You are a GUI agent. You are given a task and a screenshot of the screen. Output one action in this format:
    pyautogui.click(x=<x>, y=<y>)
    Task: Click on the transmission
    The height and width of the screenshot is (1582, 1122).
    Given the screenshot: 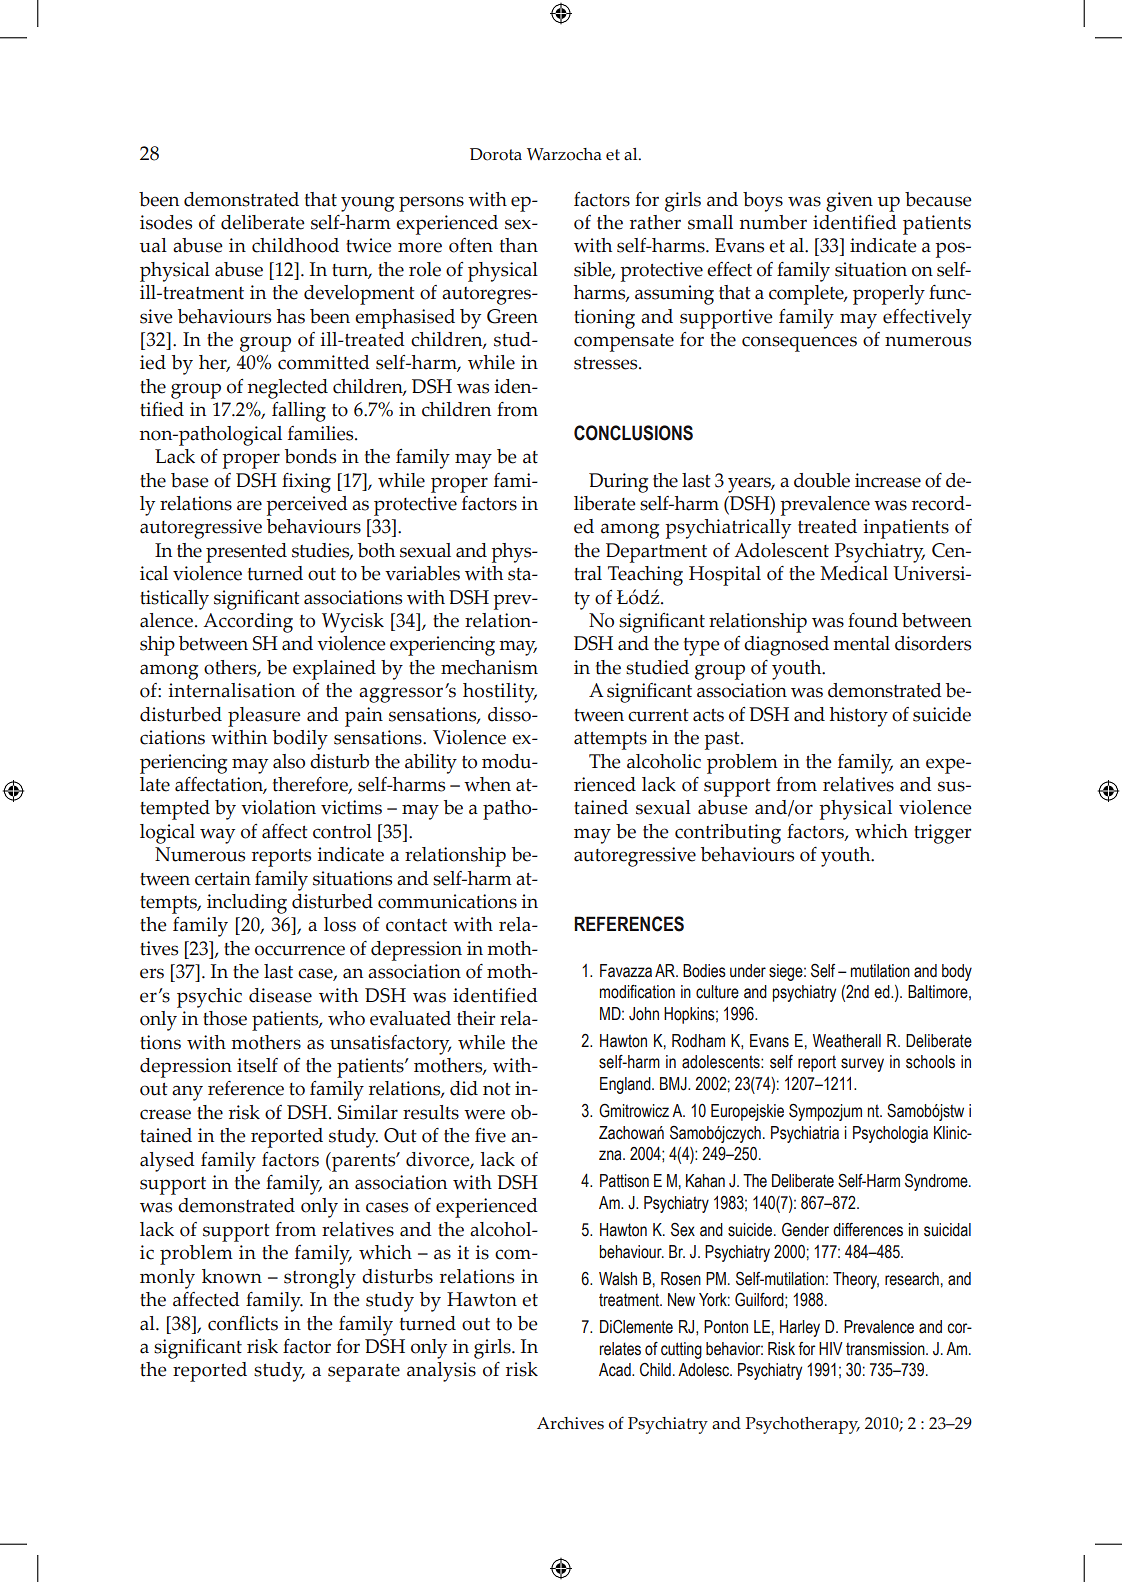 What is the action you would take?
    pyautogui.click(x=886, y=1349)
